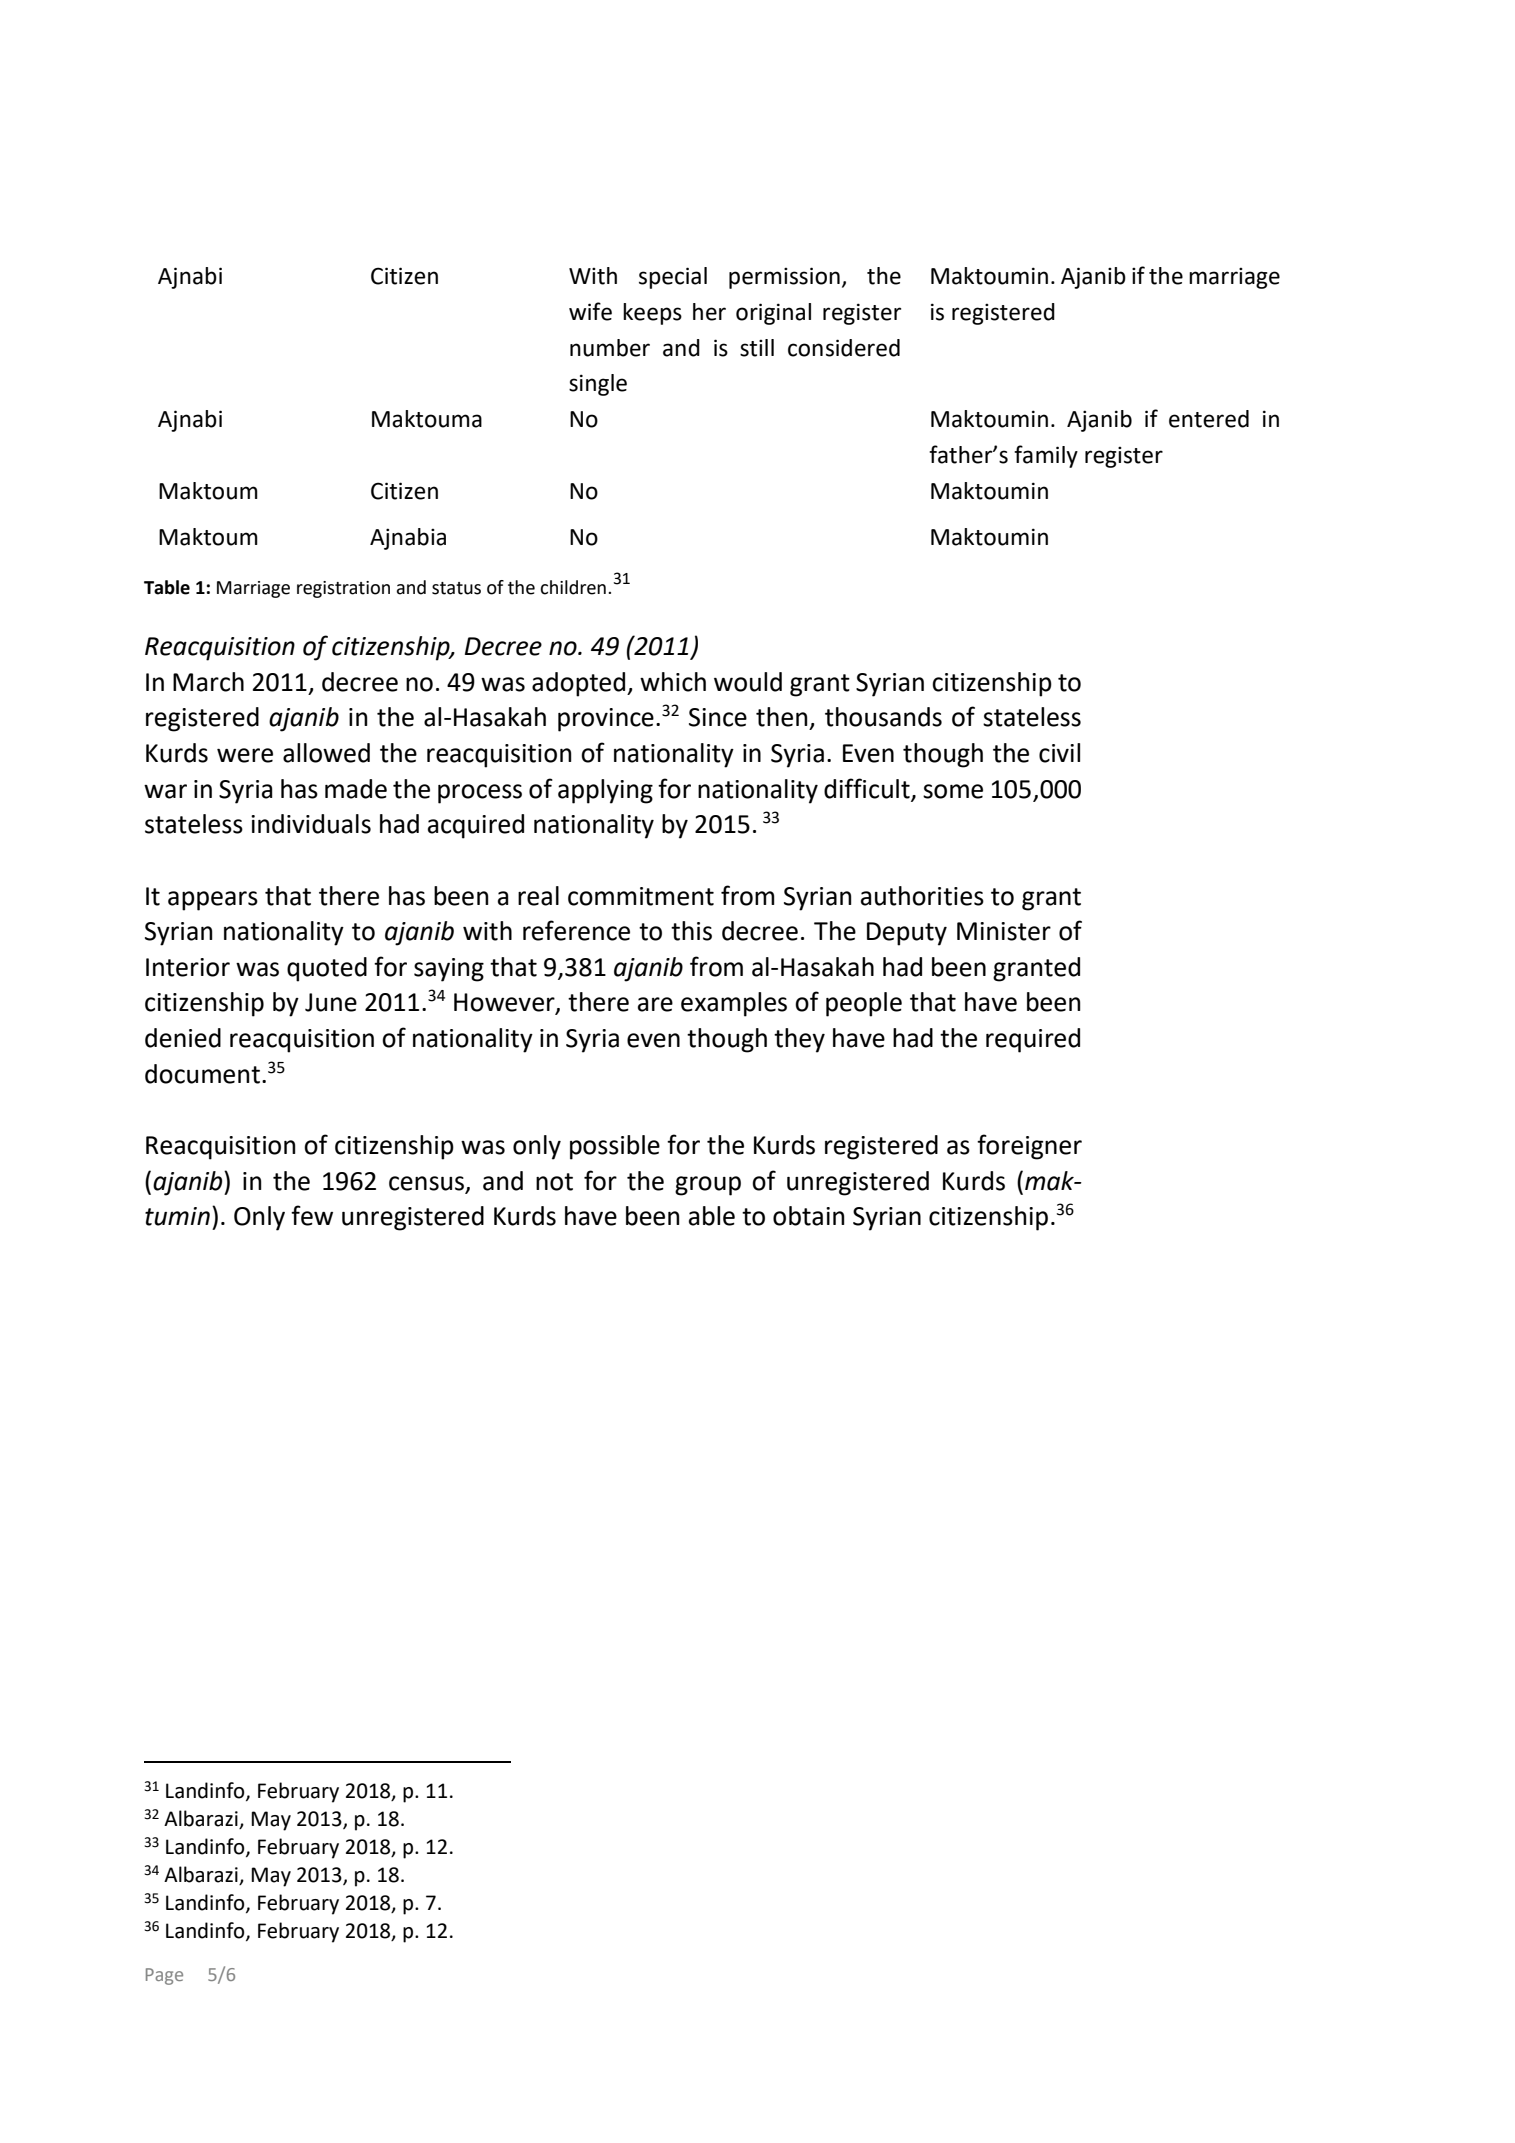  I want to click on group, so click(708, 1186).
